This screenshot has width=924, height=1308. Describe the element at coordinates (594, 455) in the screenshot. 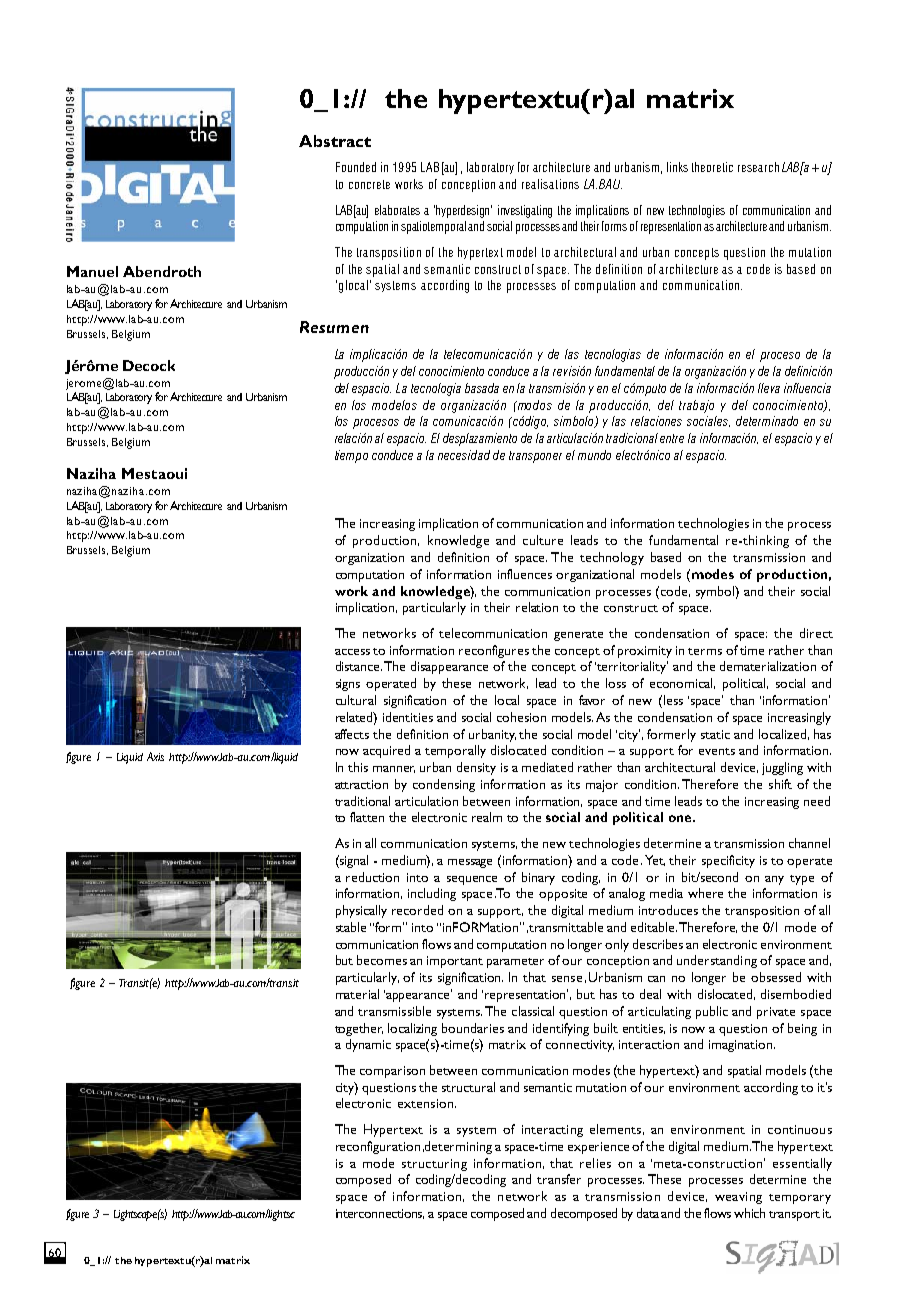

I see `mundo` at that location.
